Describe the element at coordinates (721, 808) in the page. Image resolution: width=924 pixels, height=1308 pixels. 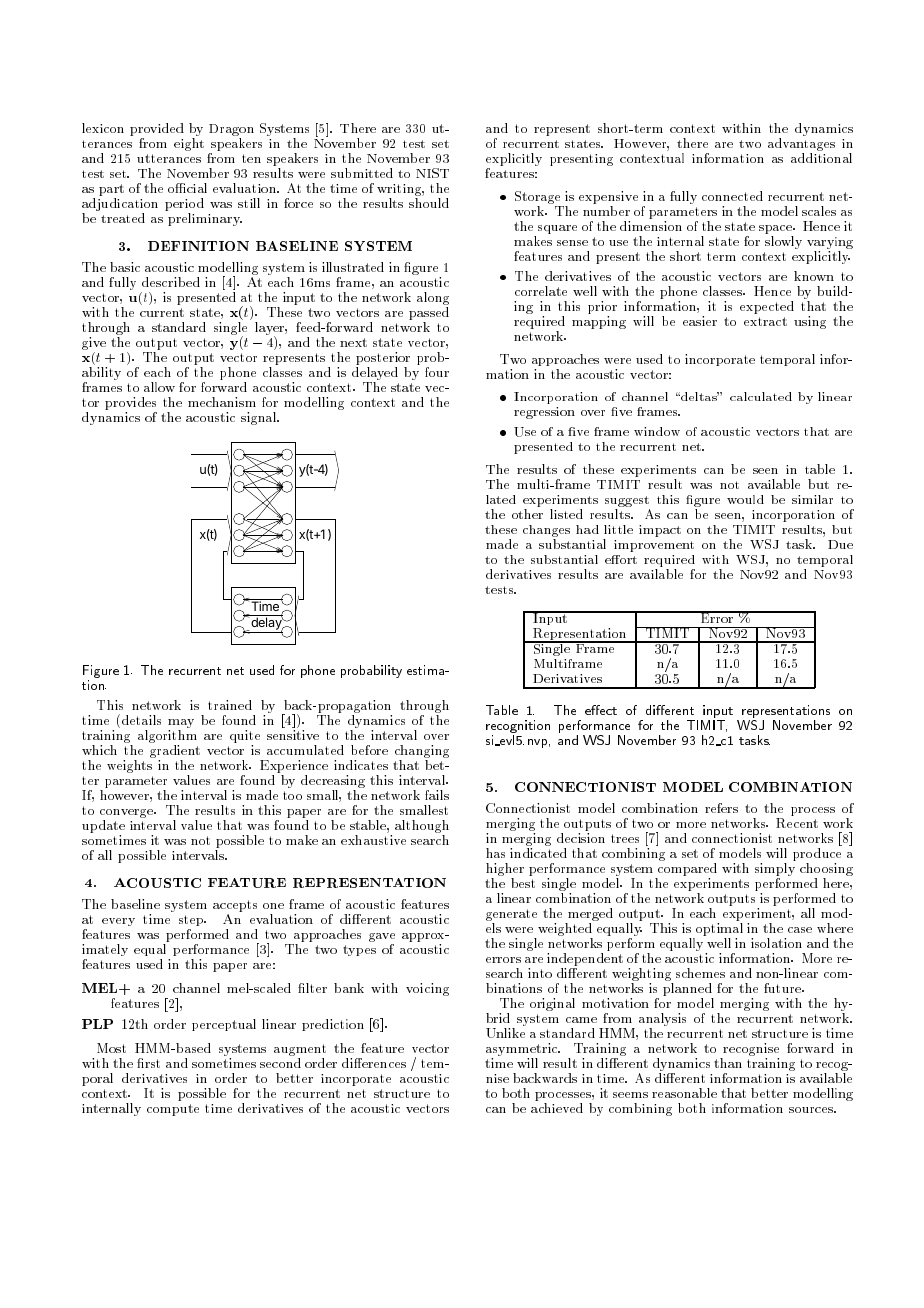
I see `refers` at that location.
